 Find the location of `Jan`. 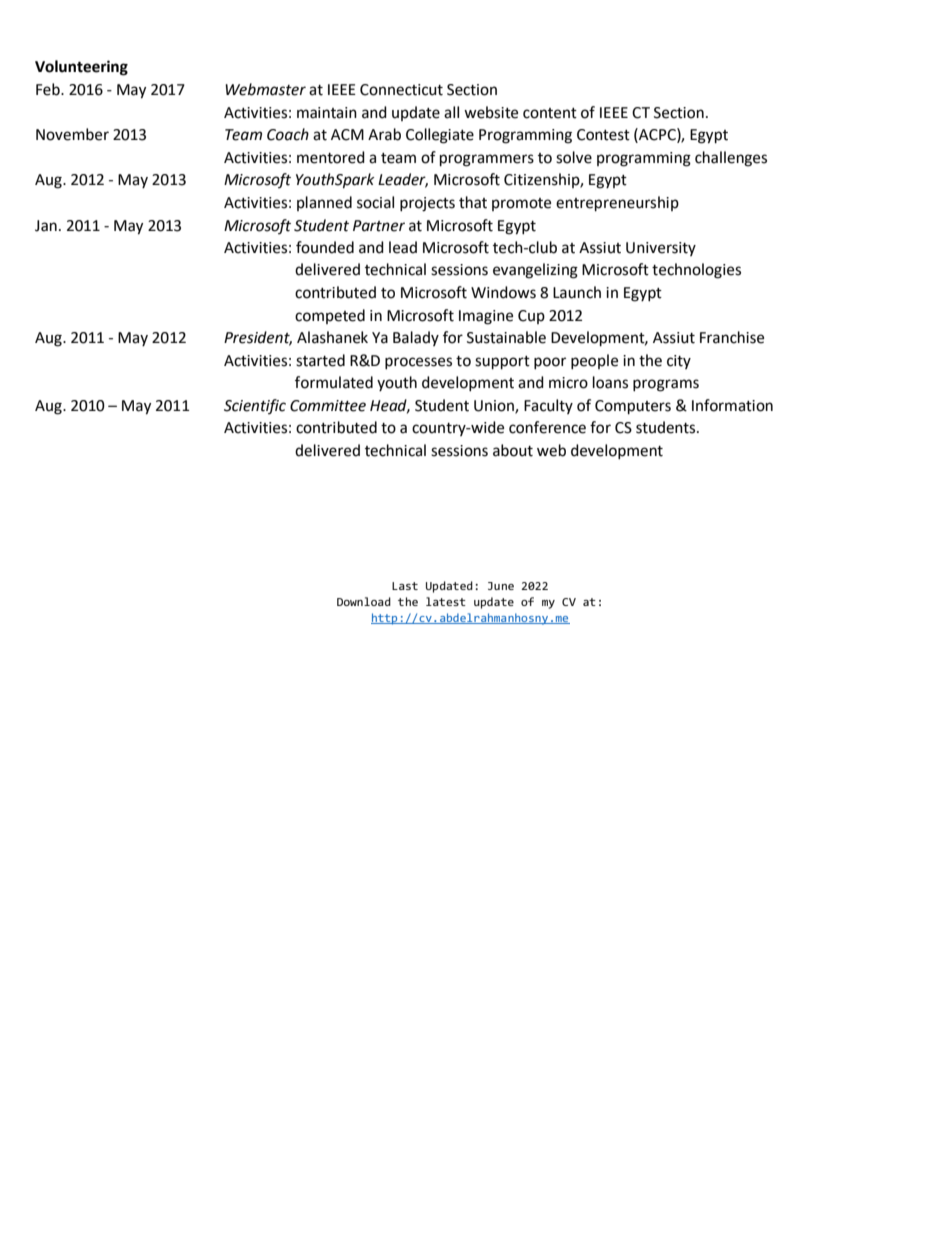

Jan is located at coordinates (46, 226).
